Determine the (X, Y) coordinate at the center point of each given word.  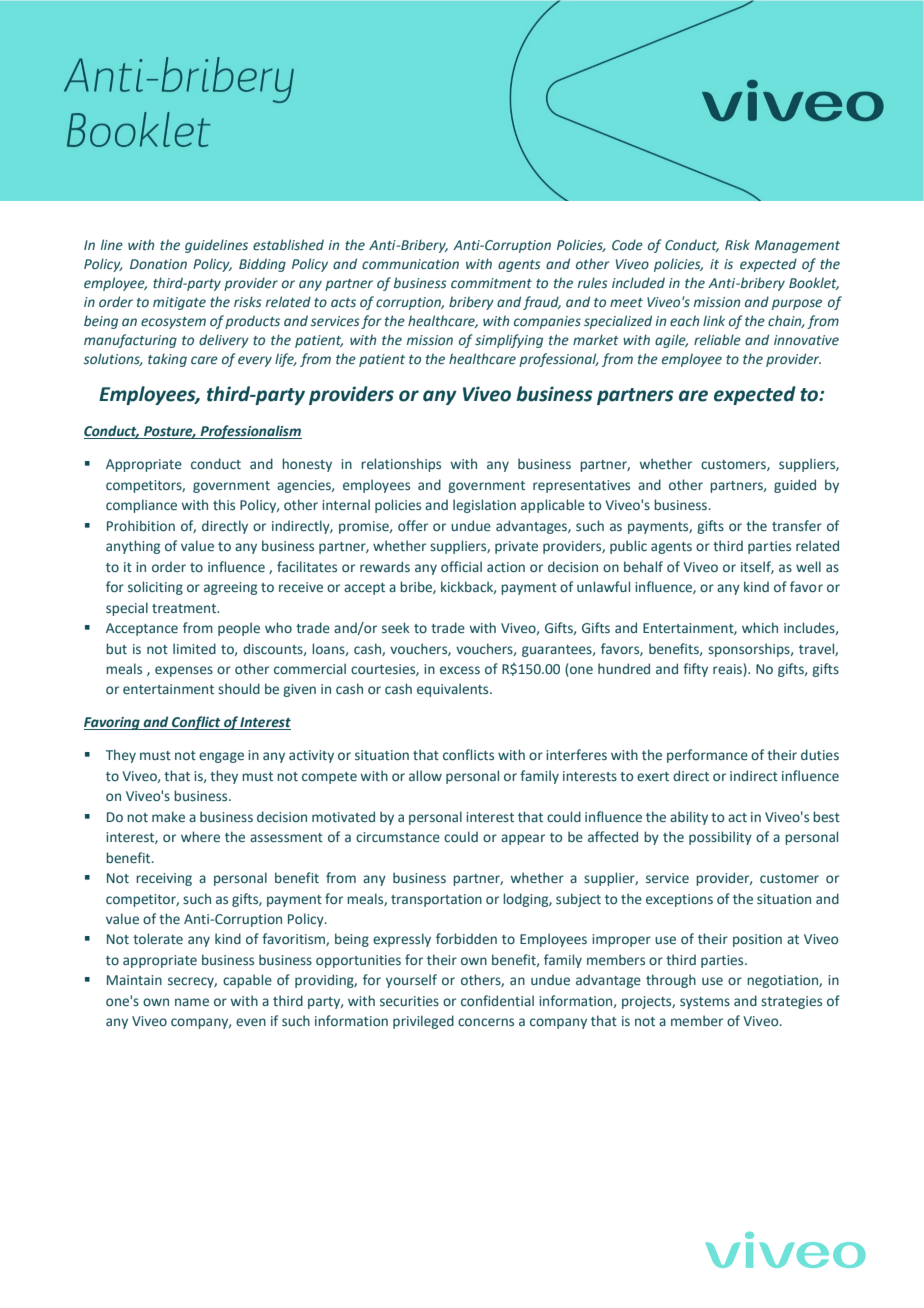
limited (194, 648)
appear (523, 839)
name (192, 1002)
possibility (720, 838)
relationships (401, 465)
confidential (497, 1000)
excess (460, 670)
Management (797, 246)
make (168, 816)
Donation (158, 264)
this (224, 504)
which (760, 627)
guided (795, 486)
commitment (491, 283)
